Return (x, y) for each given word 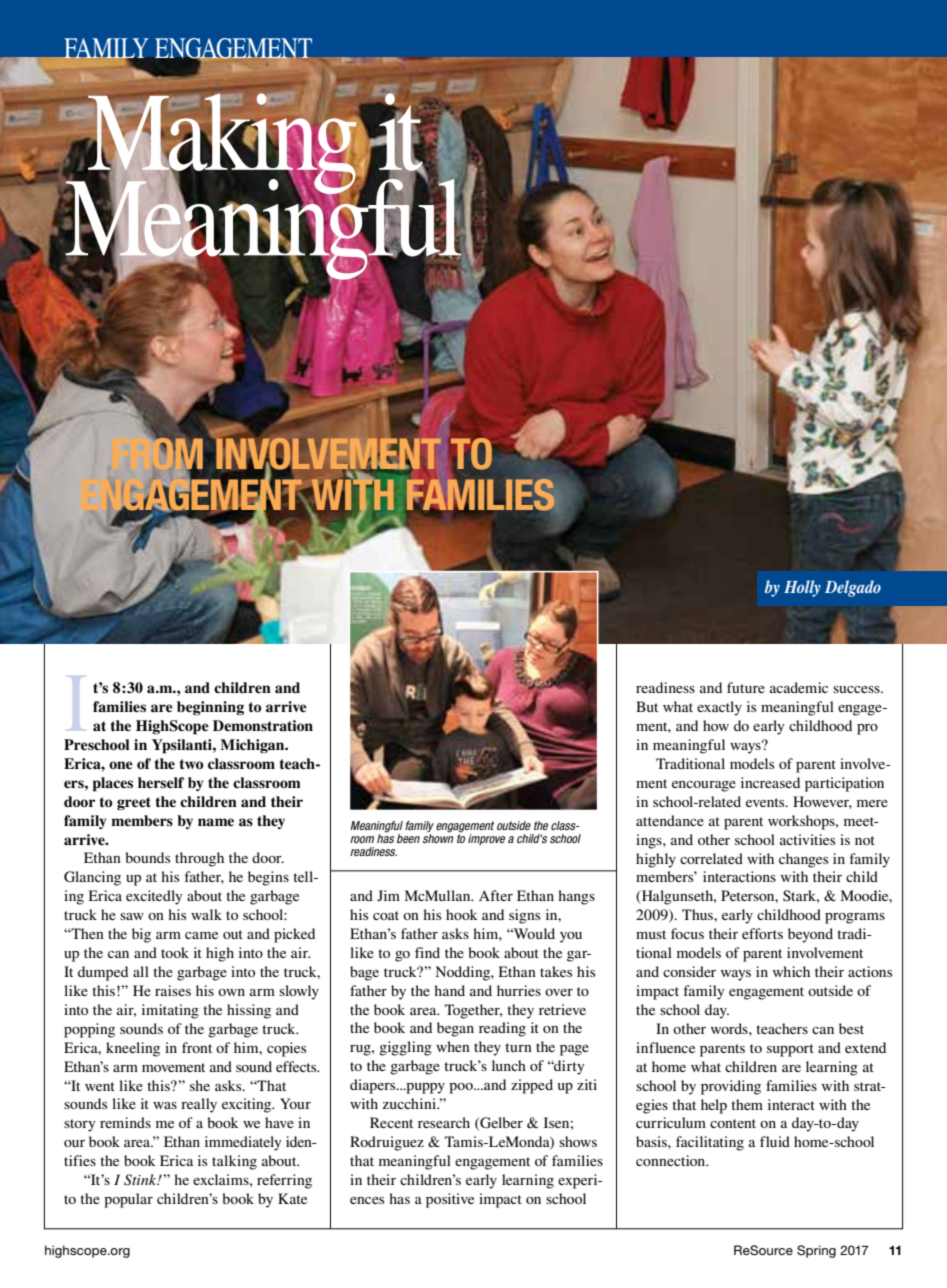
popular (128, 1200)
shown (438, 837)
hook (462, 914)
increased (770, 782)
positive (450, 1200)
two (191, 764)
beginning (210, 708)
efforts (762, 933)
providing (731, 1087)
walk (206, 914)
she (200, 1085)
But (647, 706)
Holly (802, 588)
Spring (816, 1251)
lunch (509, 1065)
